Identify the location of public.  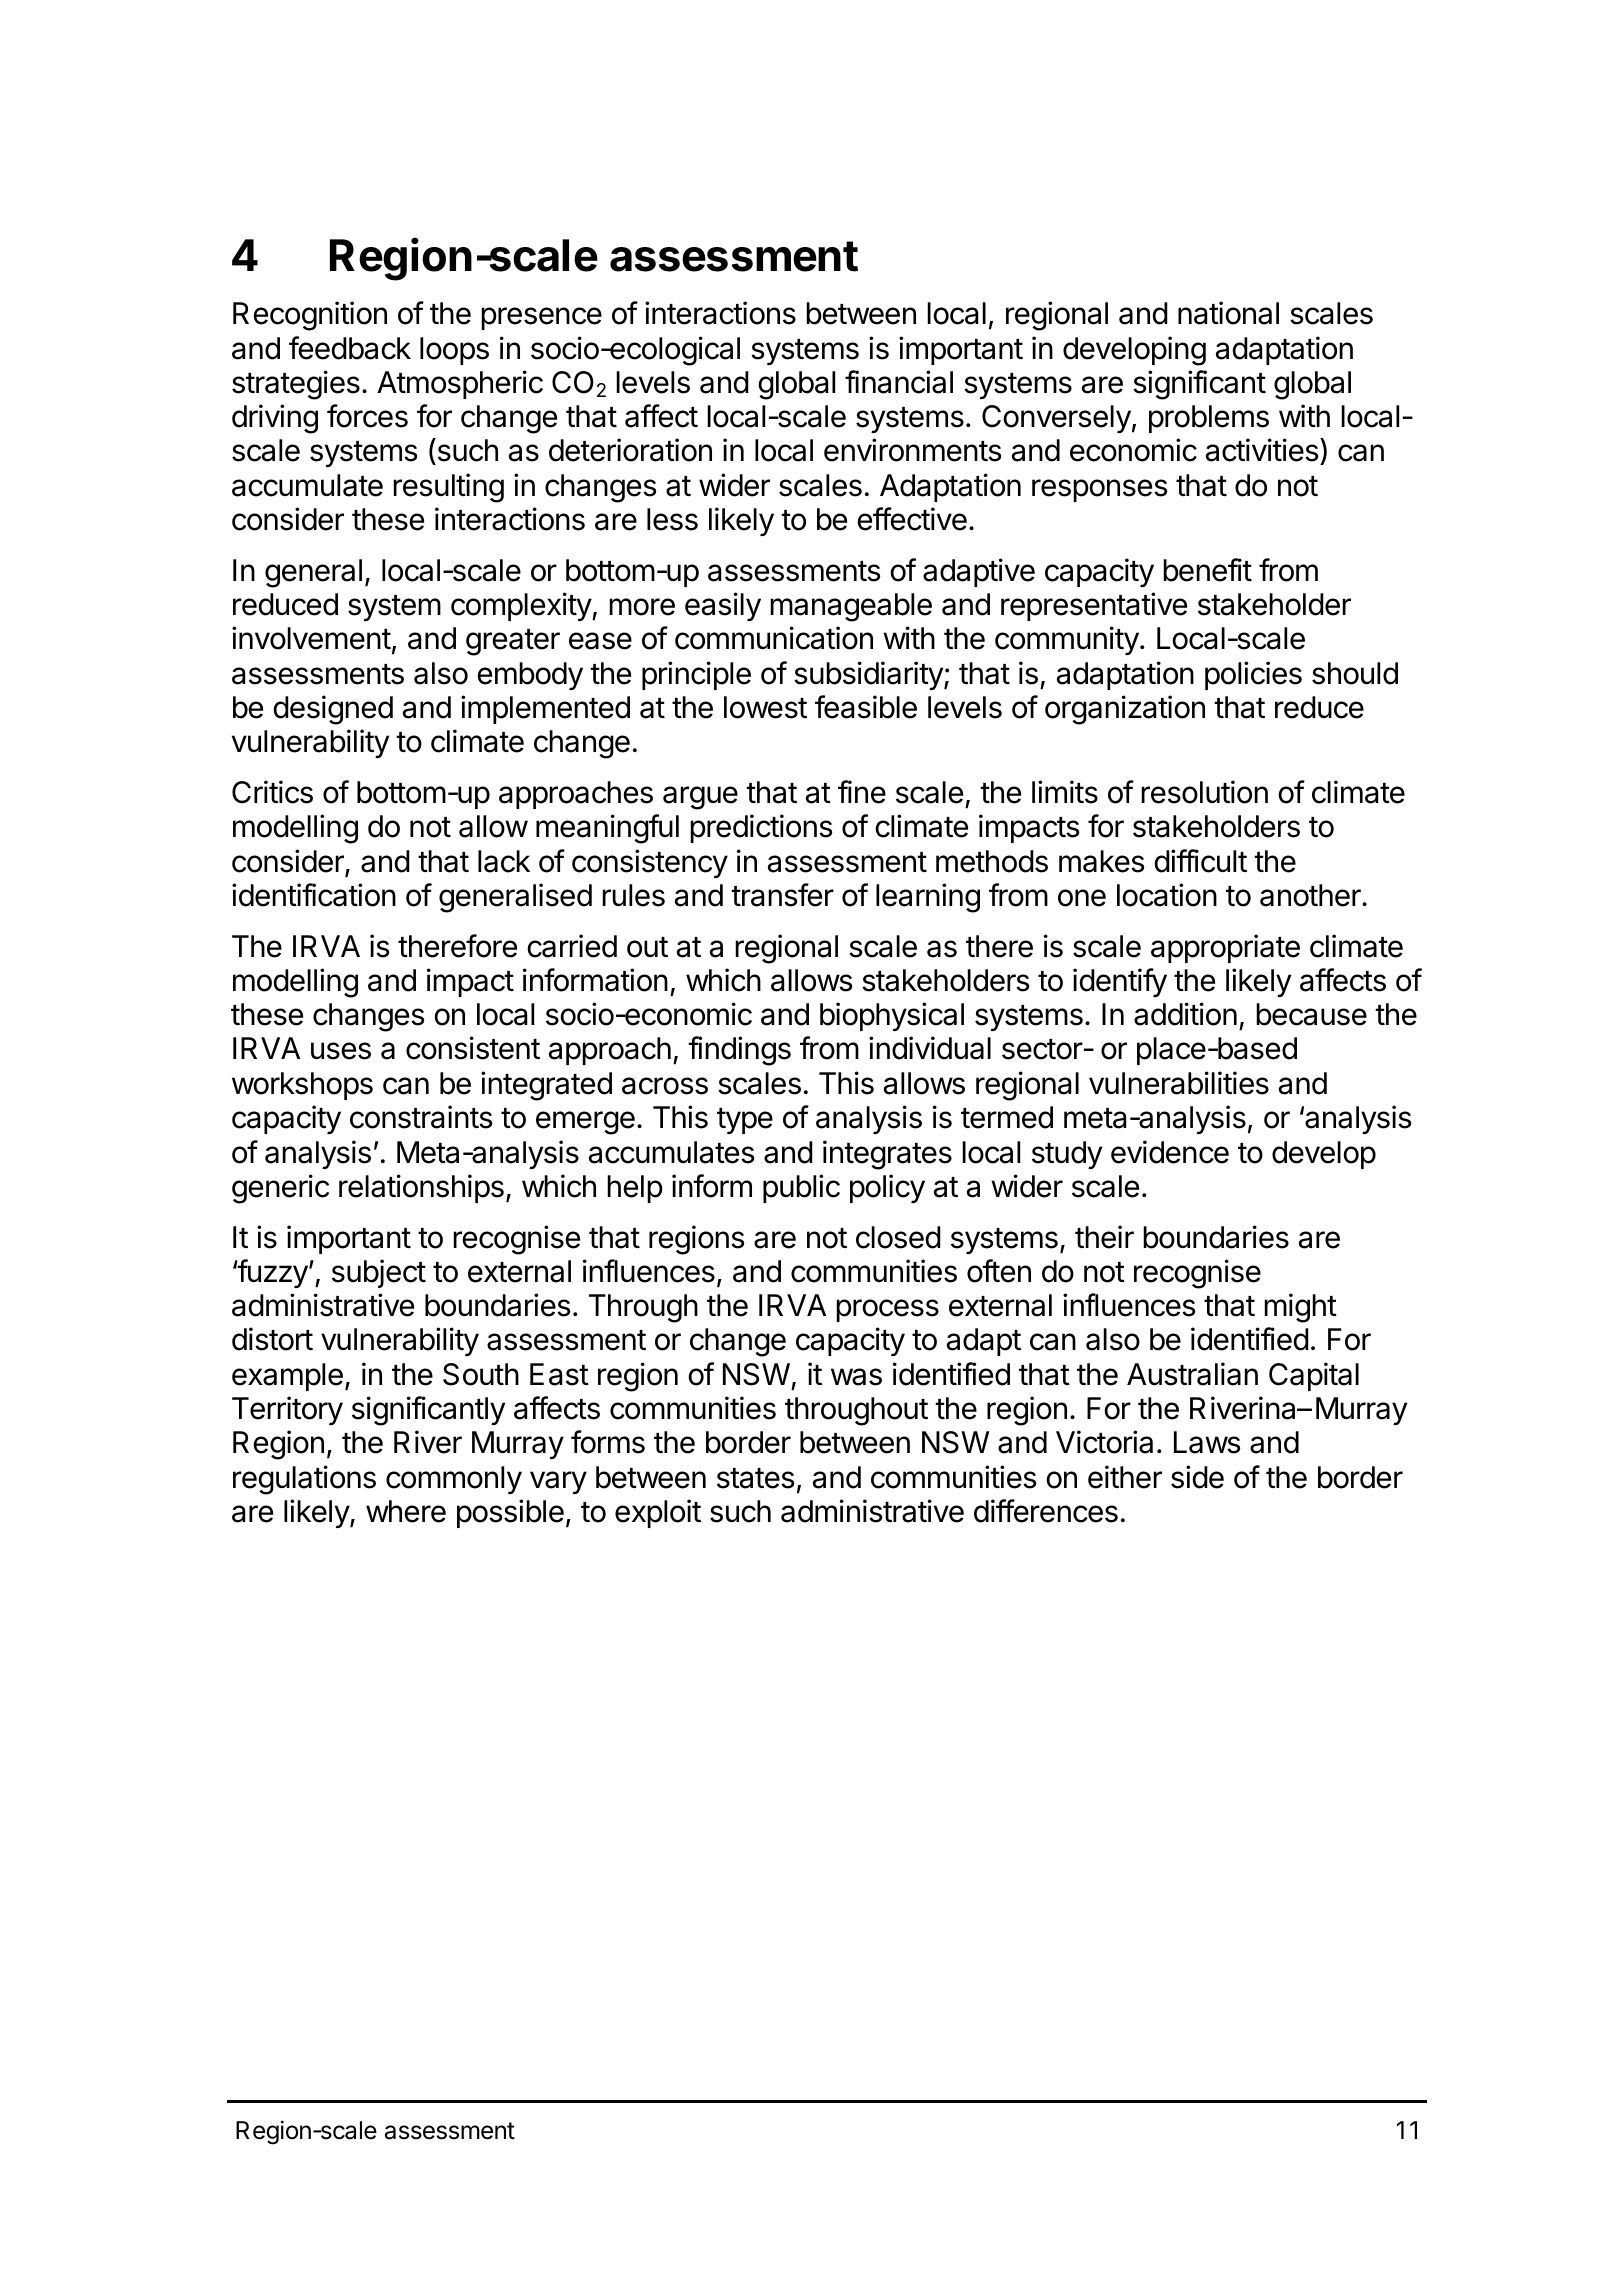
(801, 1188).
